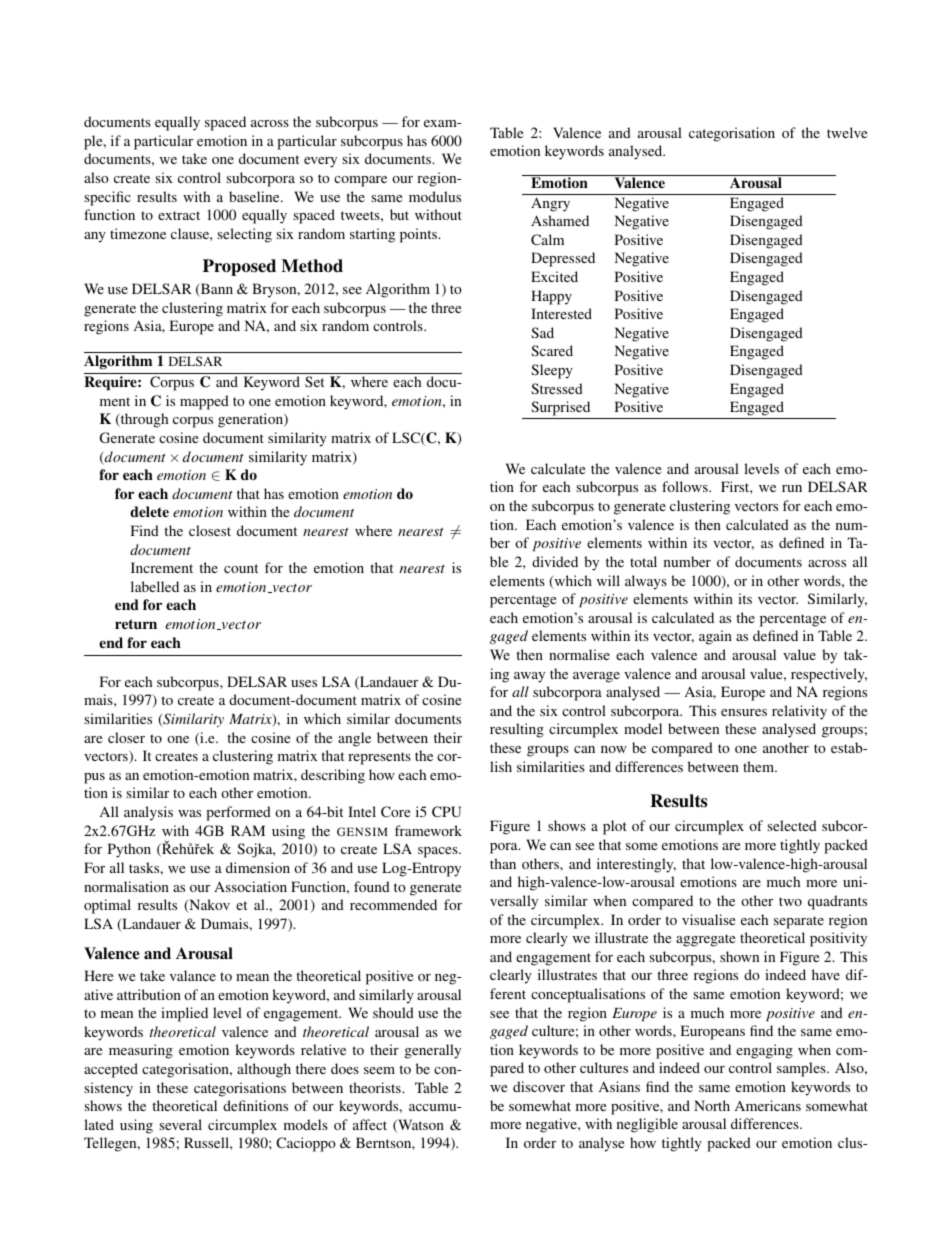  Describe the element at coordinates (744, 712) in the screenshot. I see `ensures` at that location.
